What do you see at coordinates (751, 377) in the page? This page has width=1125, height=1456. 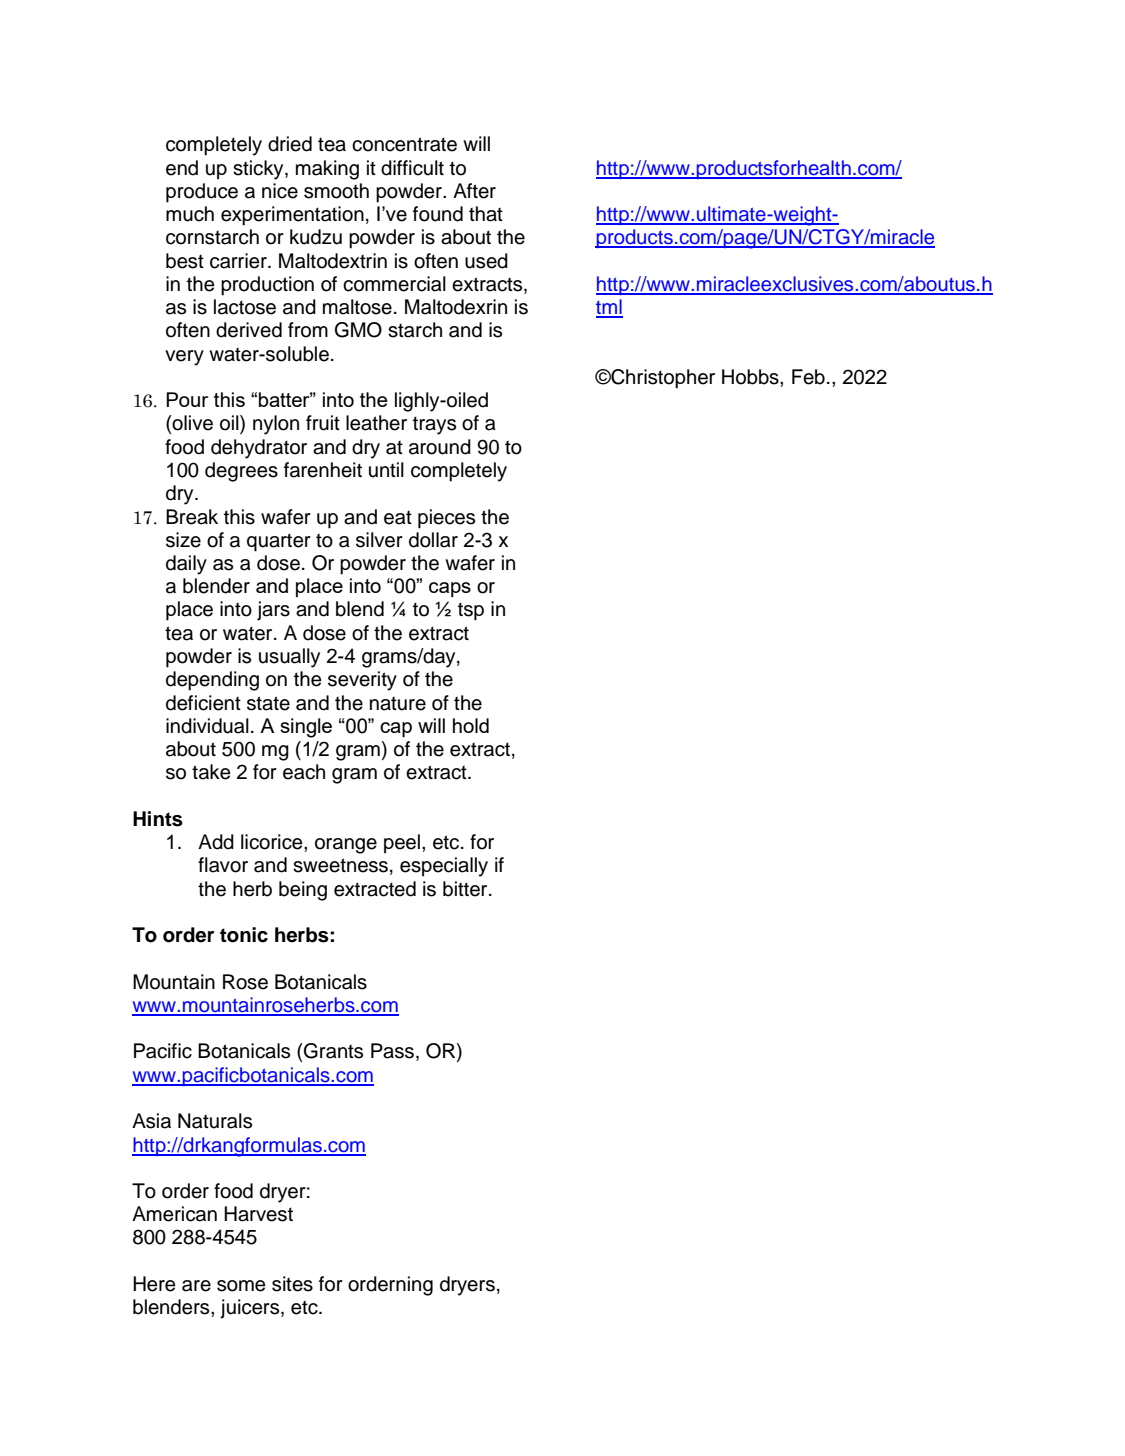 I see `Hobbs` at bounding box center [751, 377].
